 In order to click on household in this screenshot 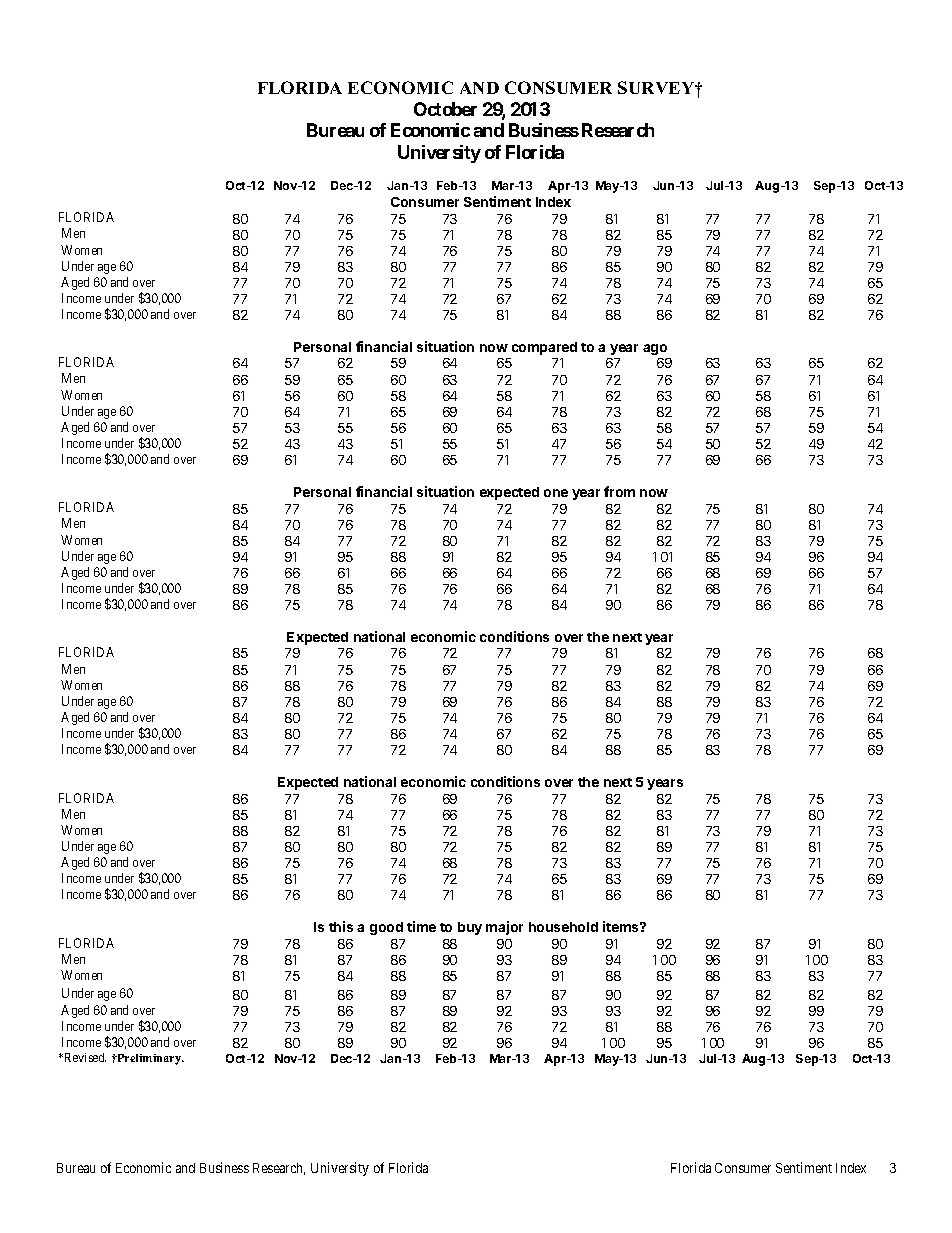, I will do `click(563, 927)`.
